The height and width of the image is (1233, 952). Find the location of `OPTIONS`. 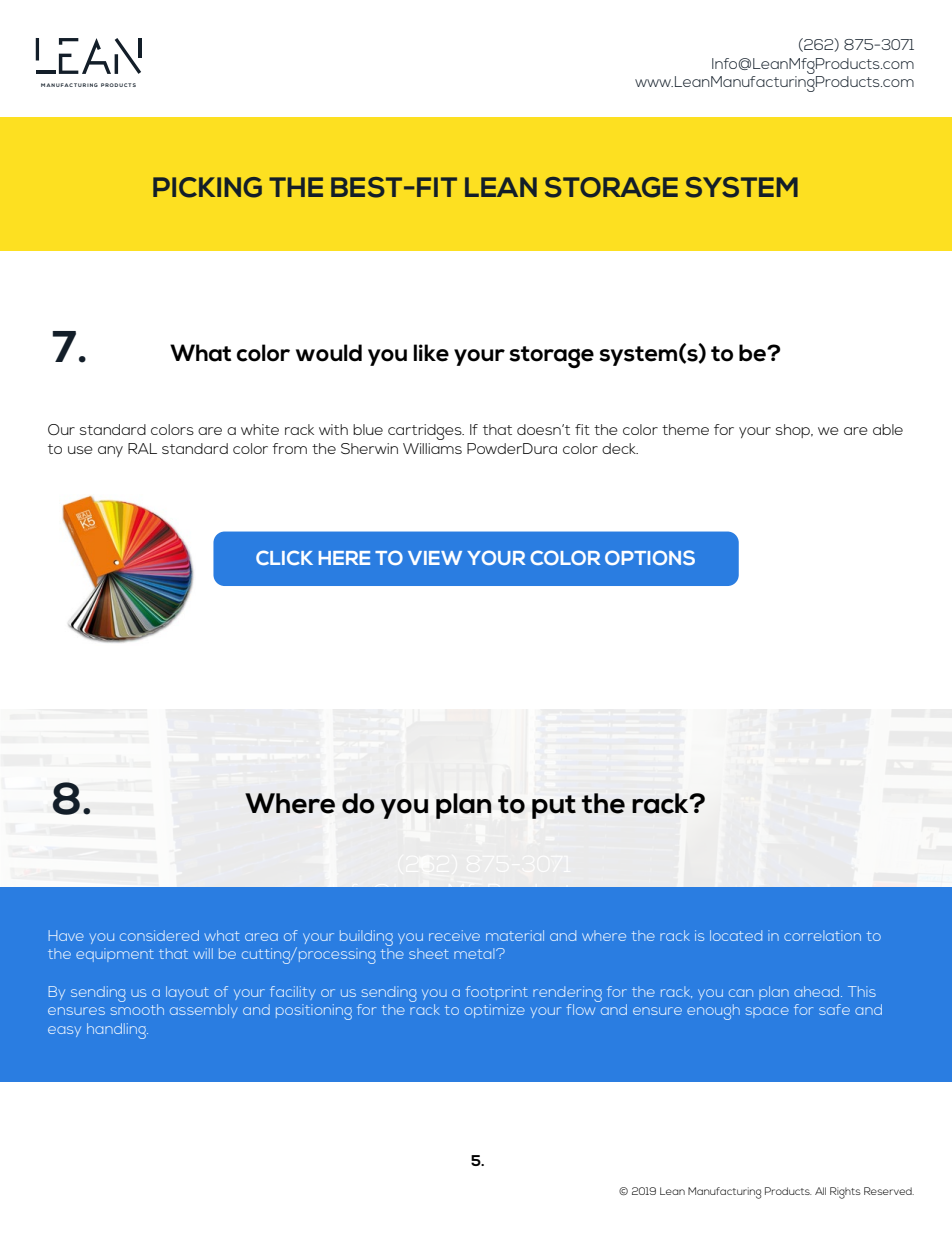

OPTIONS is located at coordinates (650, 557).
